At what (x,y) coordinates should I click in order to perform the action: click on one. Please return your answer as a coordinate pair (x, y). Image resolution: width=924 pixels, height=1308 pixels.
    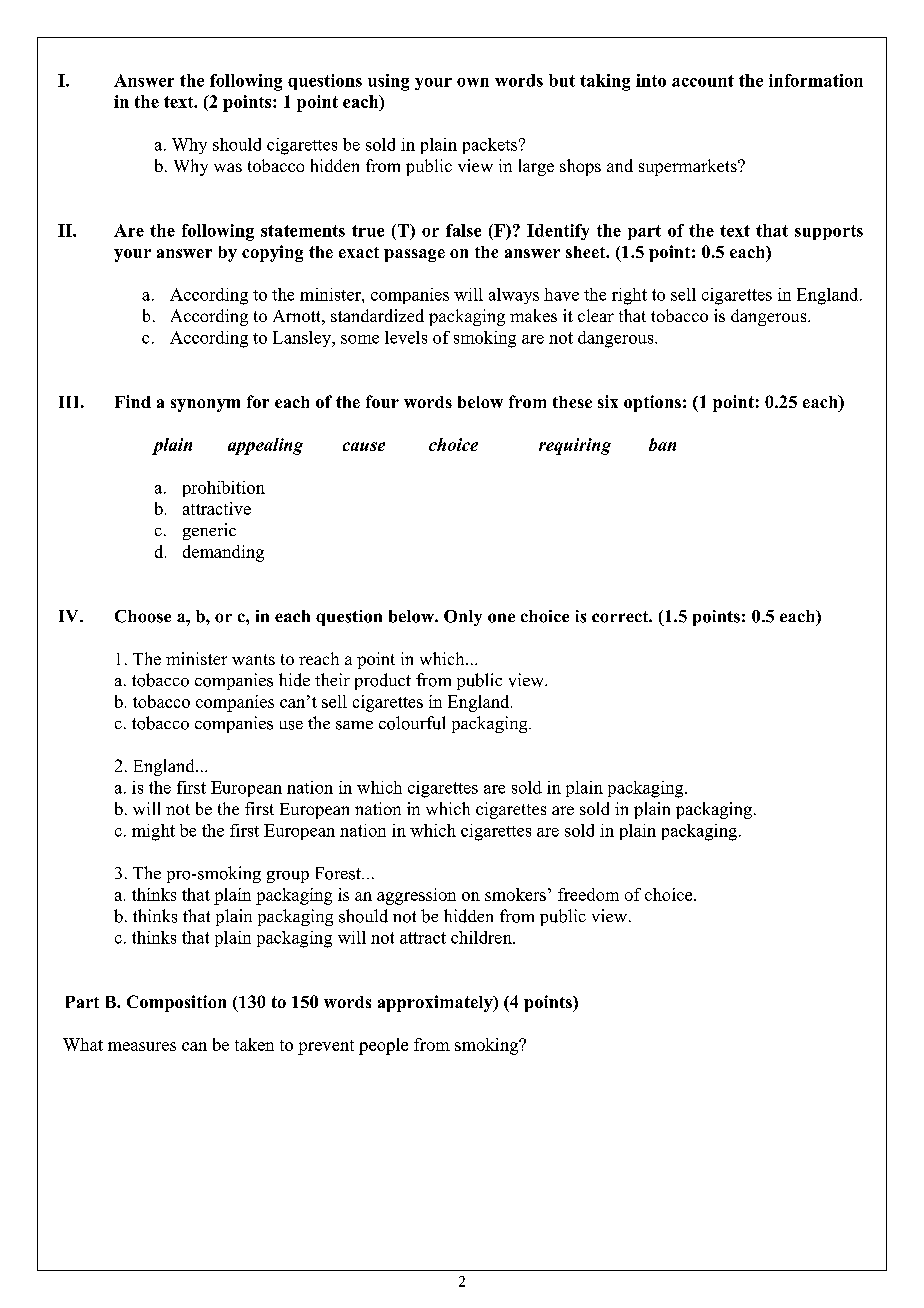
    Looking at the image, I should click on (501, 618).
